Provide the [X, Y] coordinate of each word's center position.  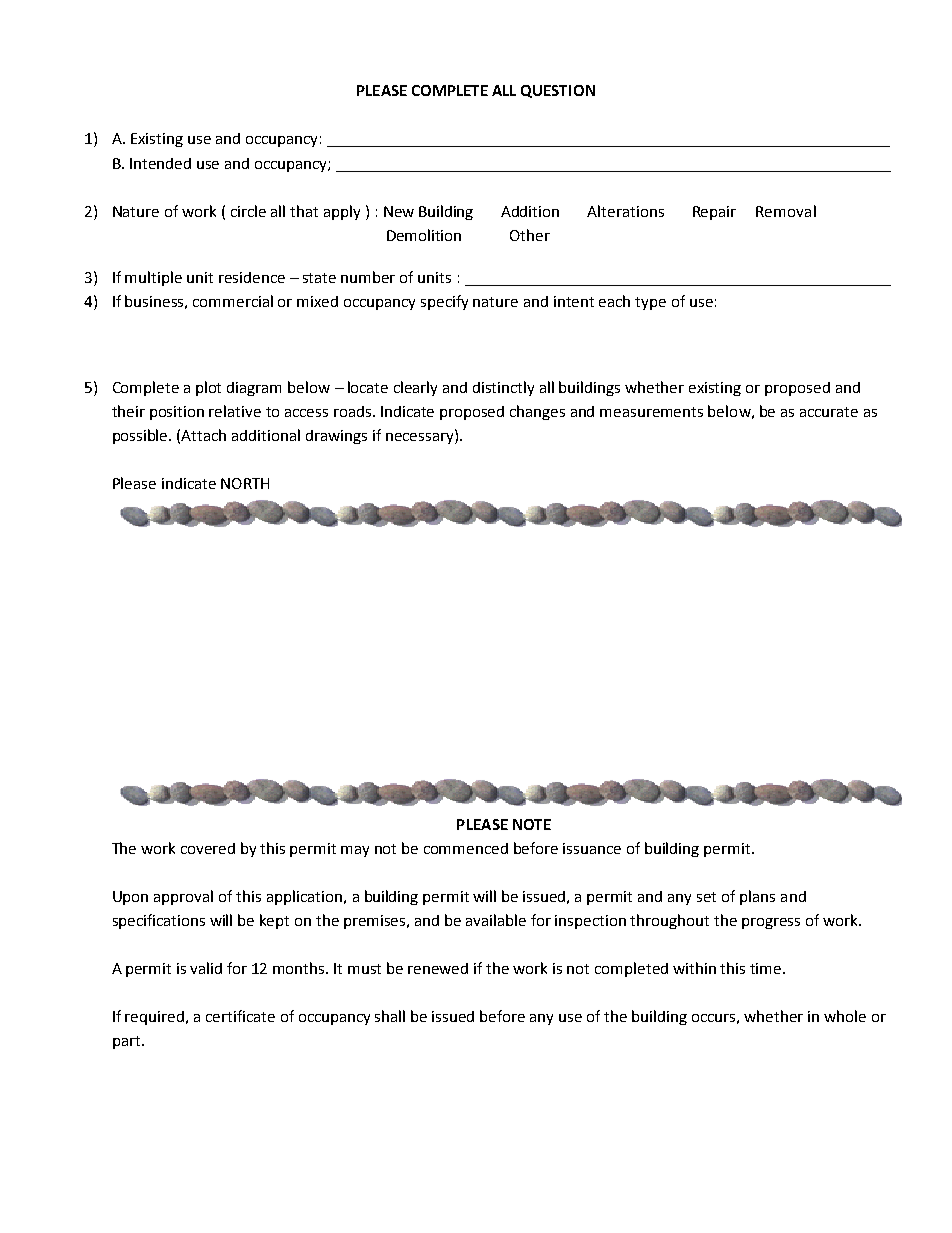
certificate [240, 1016]
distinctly [503, 388]
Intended [160, 163]
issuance [592, 848]
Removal [786, 211]
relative [235, 411]
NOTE [532, 824]
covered [208, 848]
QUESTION [558, 91]
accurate [829, 412]
